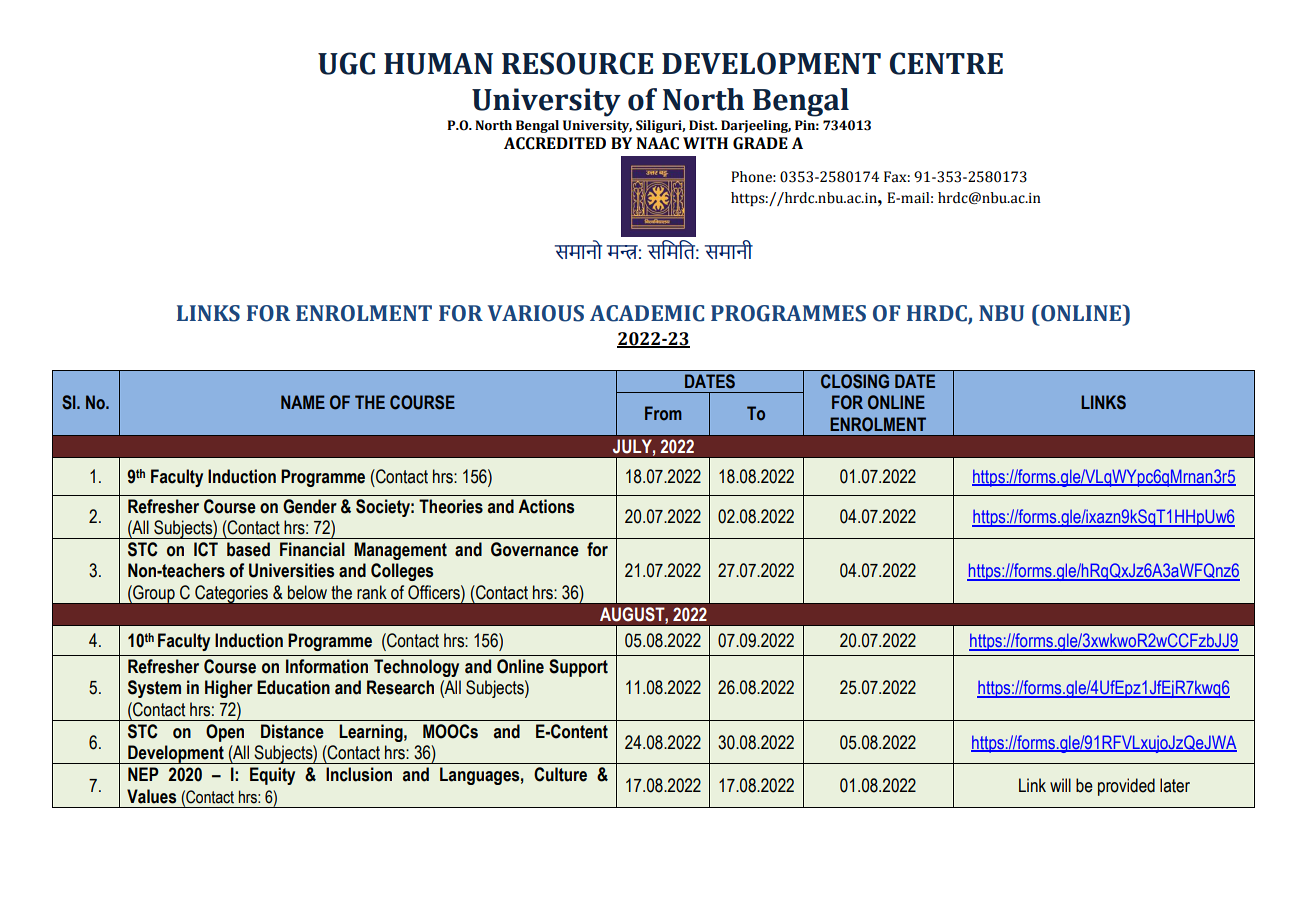  I want to click on Culture, so click(560, 774).
